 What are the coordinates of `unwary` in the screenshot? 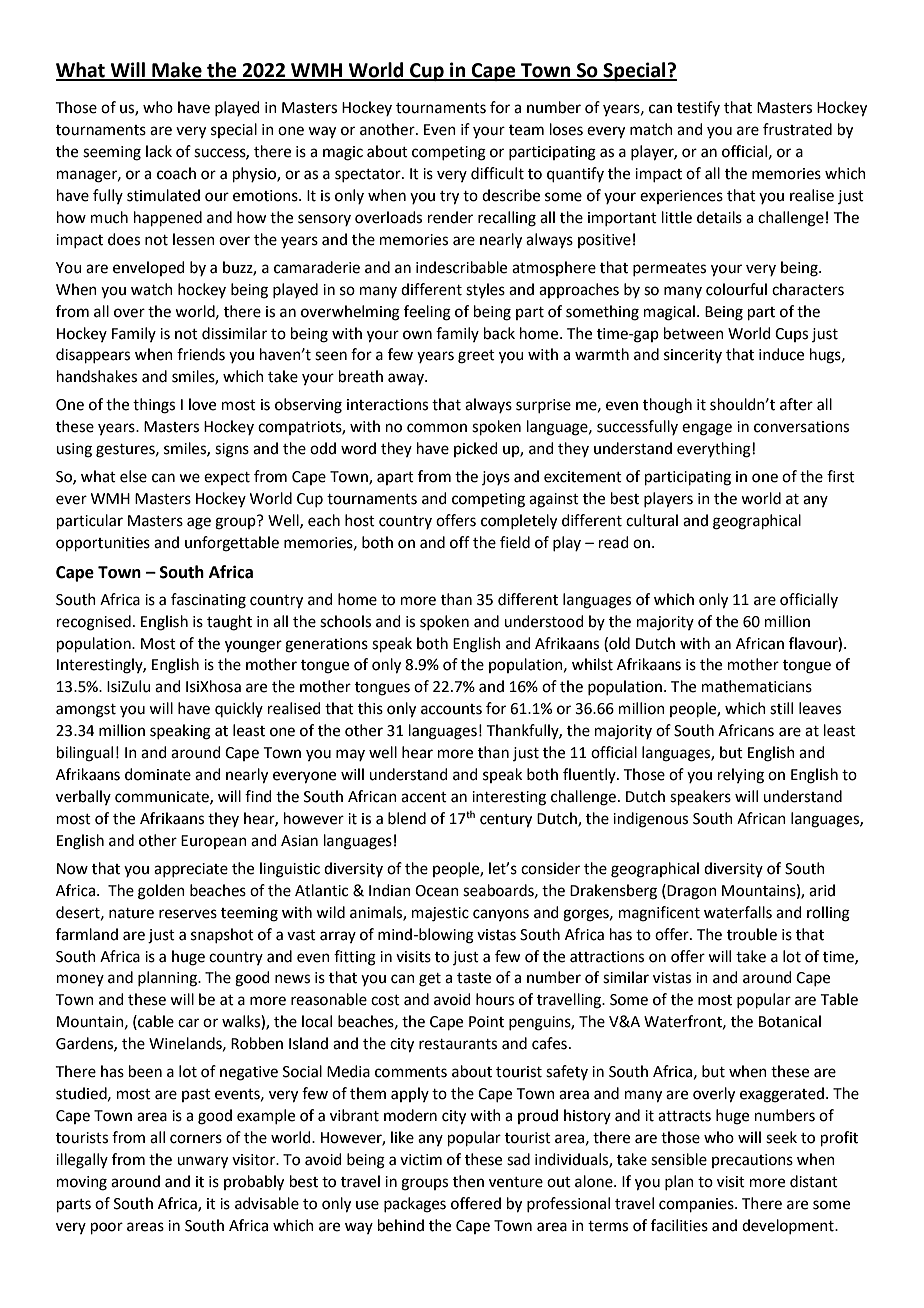 It's located at (202, 1162).
